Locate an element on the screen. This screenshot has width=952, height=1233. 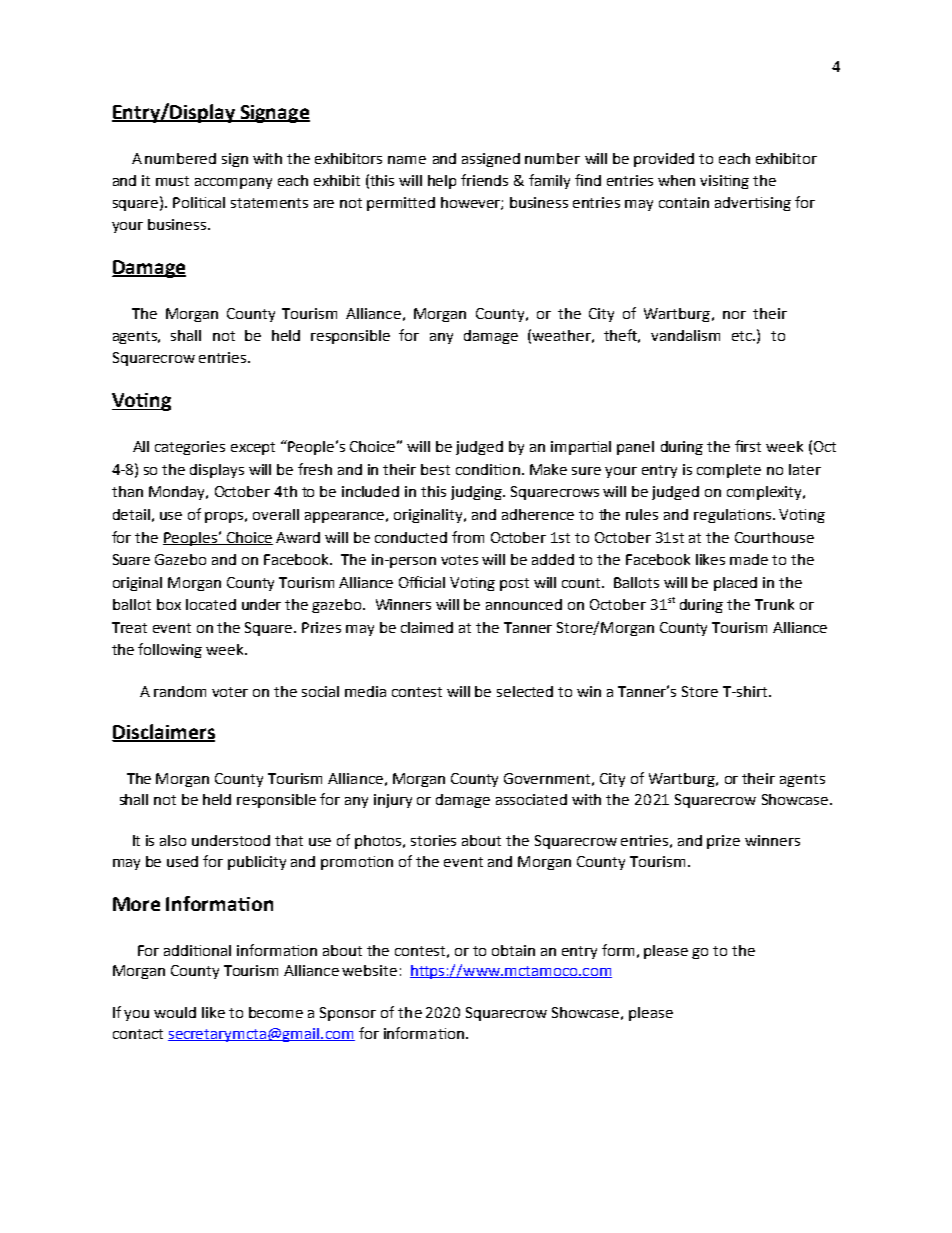
visiting is located at coordinates (724, 182).
